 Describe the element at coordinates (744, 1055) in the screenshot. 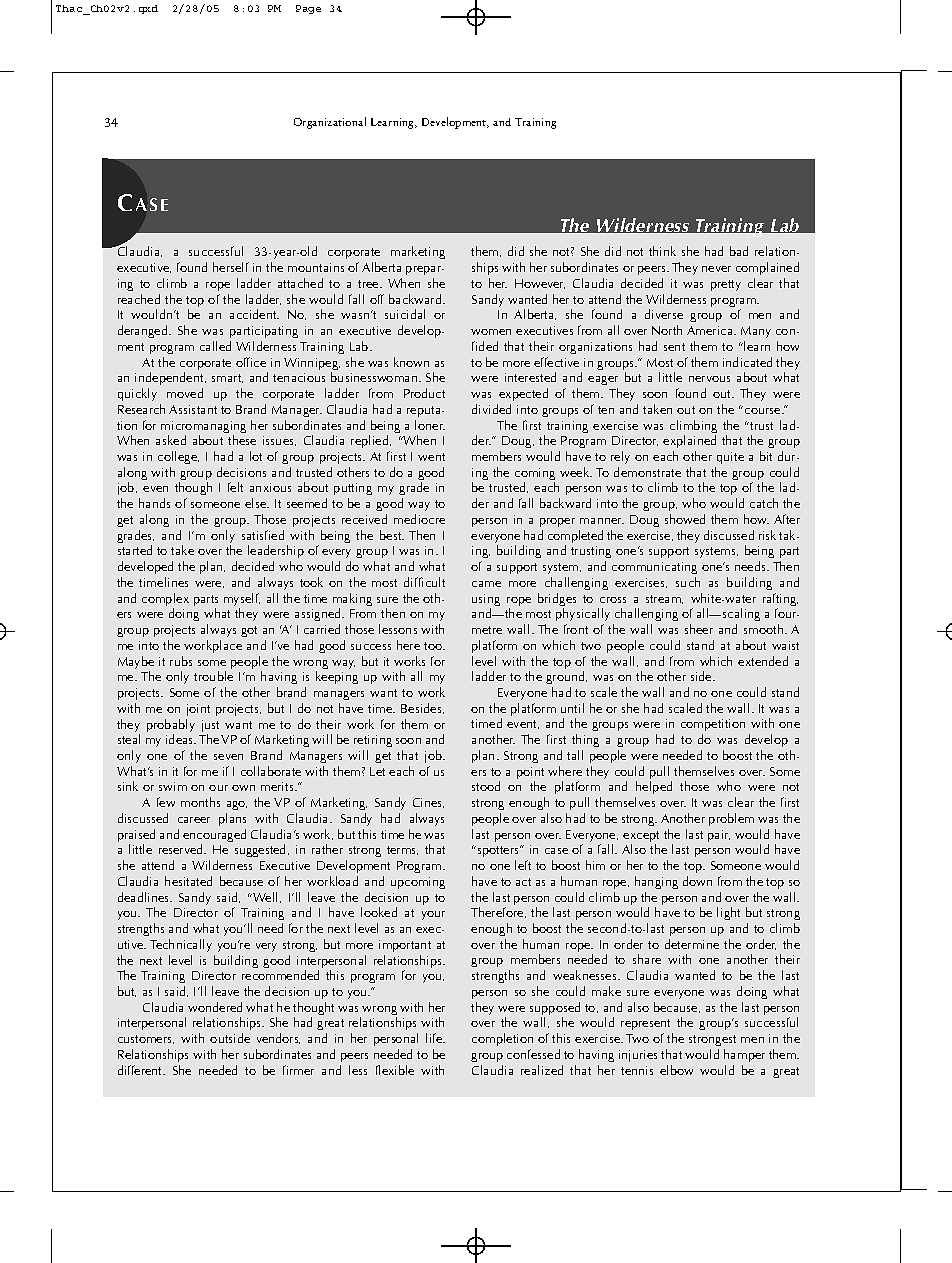

I see `hamper` at that location.
